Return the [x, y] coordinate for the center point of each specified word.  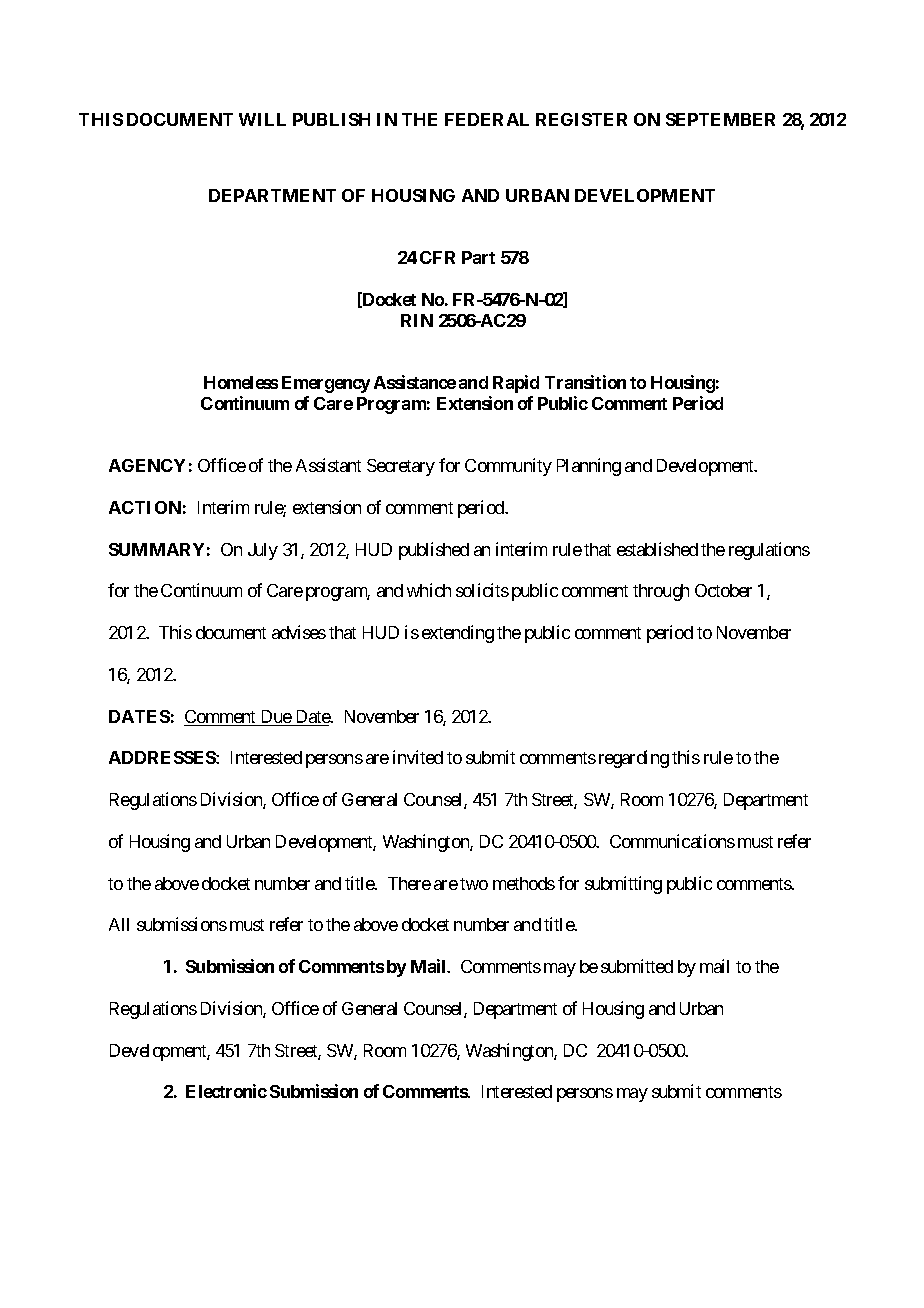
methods [524, 883]
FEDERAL [487, 119]
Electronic [226, 1091]
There [409, 883]
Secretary [401, 467]
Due [275, 718]
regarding [634, 759]
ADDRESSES [163, 757]
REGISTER [581, 119]
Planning [589, 467]
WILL [262, 119]
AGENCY [147, 465]
